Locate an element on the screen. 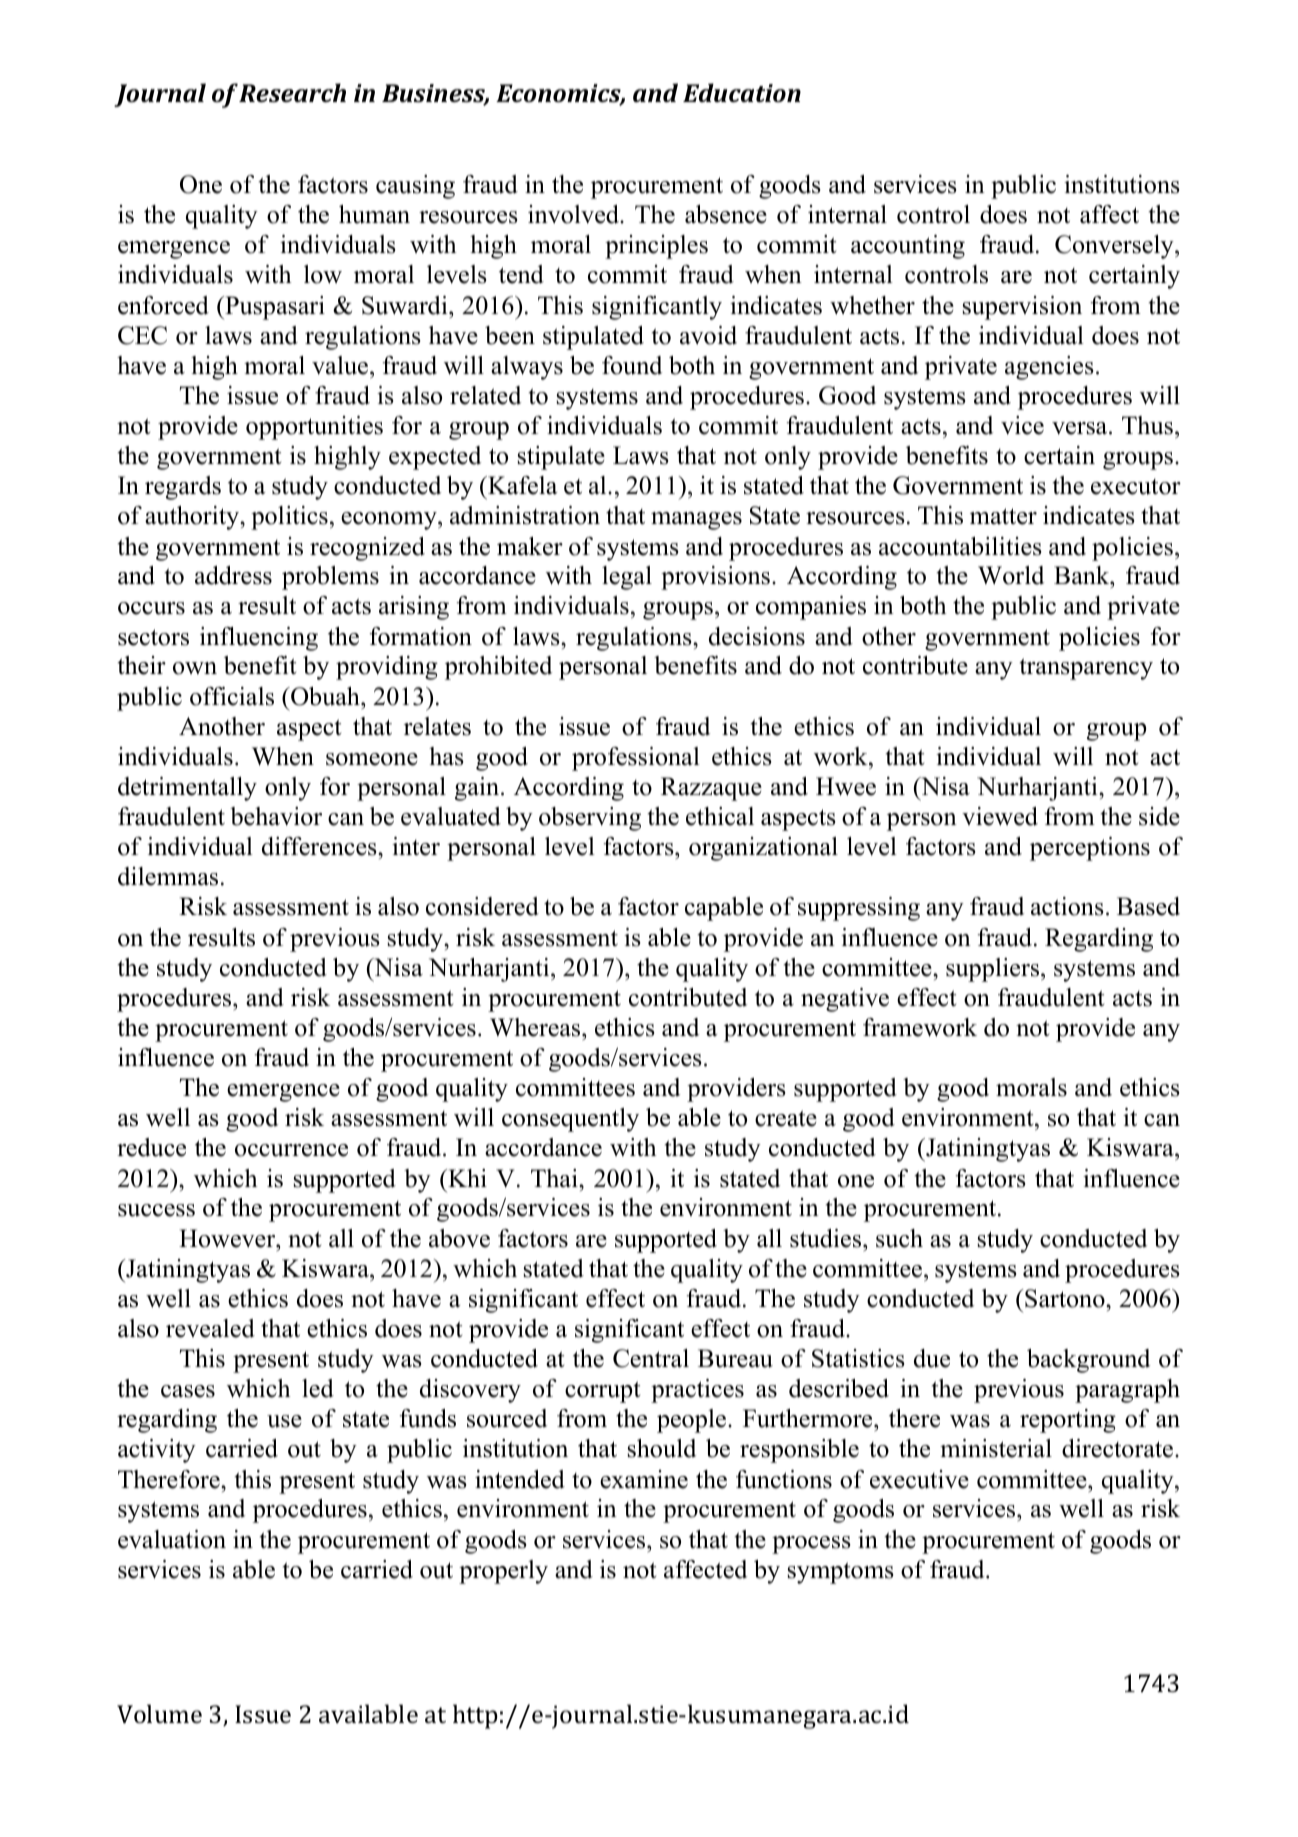  legal is located at coordinates (627, 578).
